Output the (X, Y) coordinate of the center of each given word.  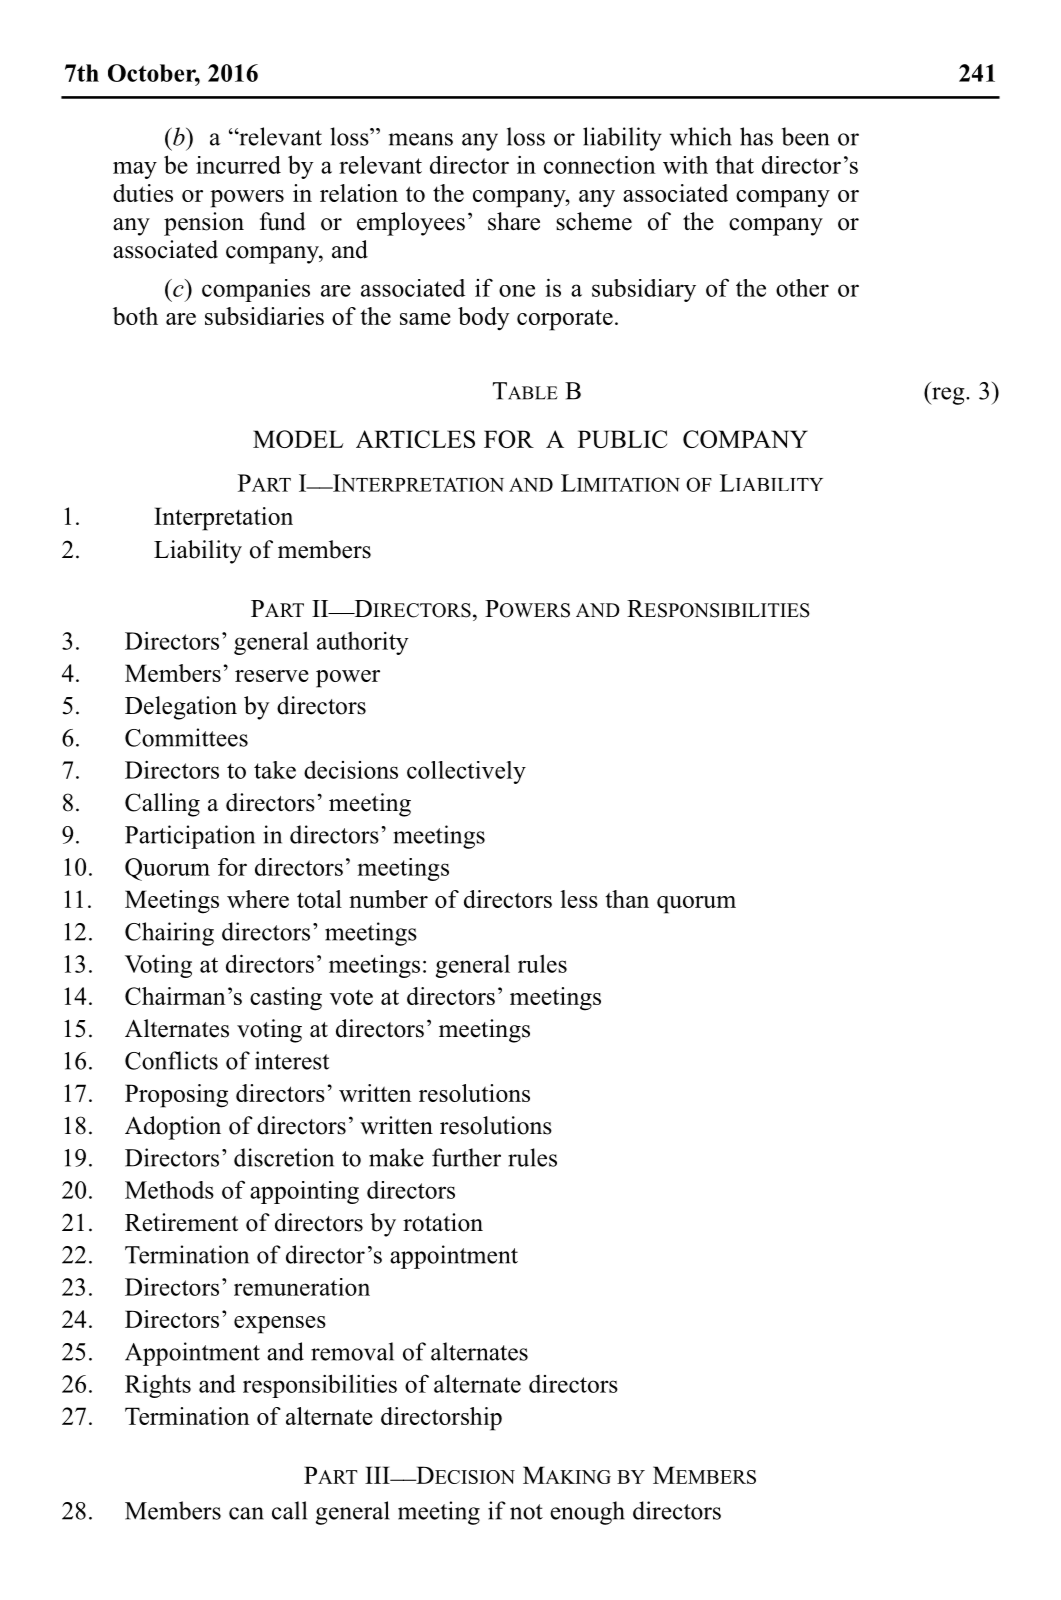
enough (587, 1513)
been (805, 136)
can (246, 1513)
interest (292, 1060)
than (627, 899)
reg (948, 396)
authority (363, 643)
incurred (238, 165)
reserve (272, 676)
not (526, 1512)
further (466, 1157)
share (514, 221)
